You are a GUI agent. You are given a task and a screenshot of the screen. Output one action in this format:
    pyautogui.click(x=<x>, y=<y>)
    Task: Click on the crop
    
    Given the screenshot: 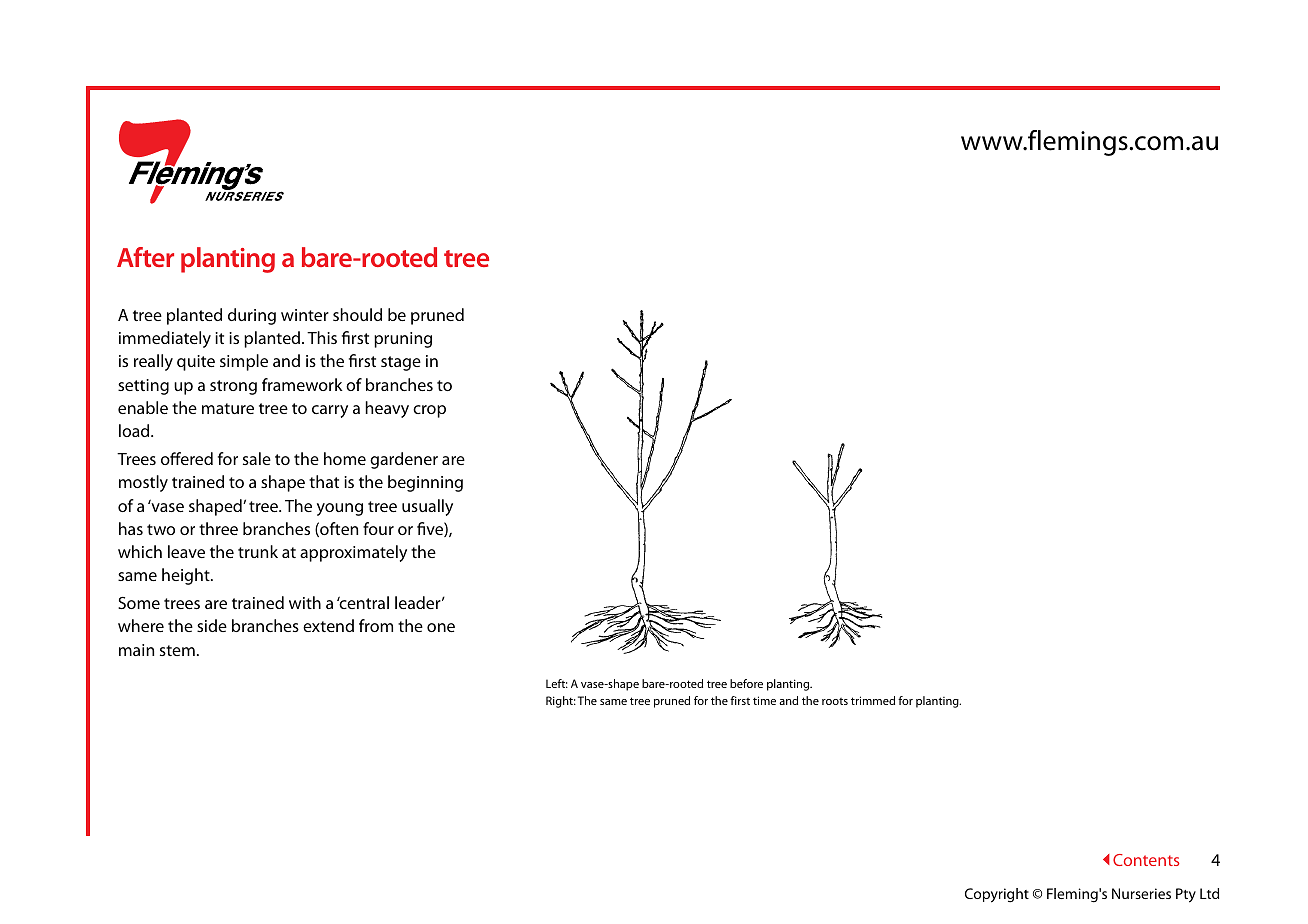 What is the action you would take?
    pyautogui.click(x=429, y=411)
